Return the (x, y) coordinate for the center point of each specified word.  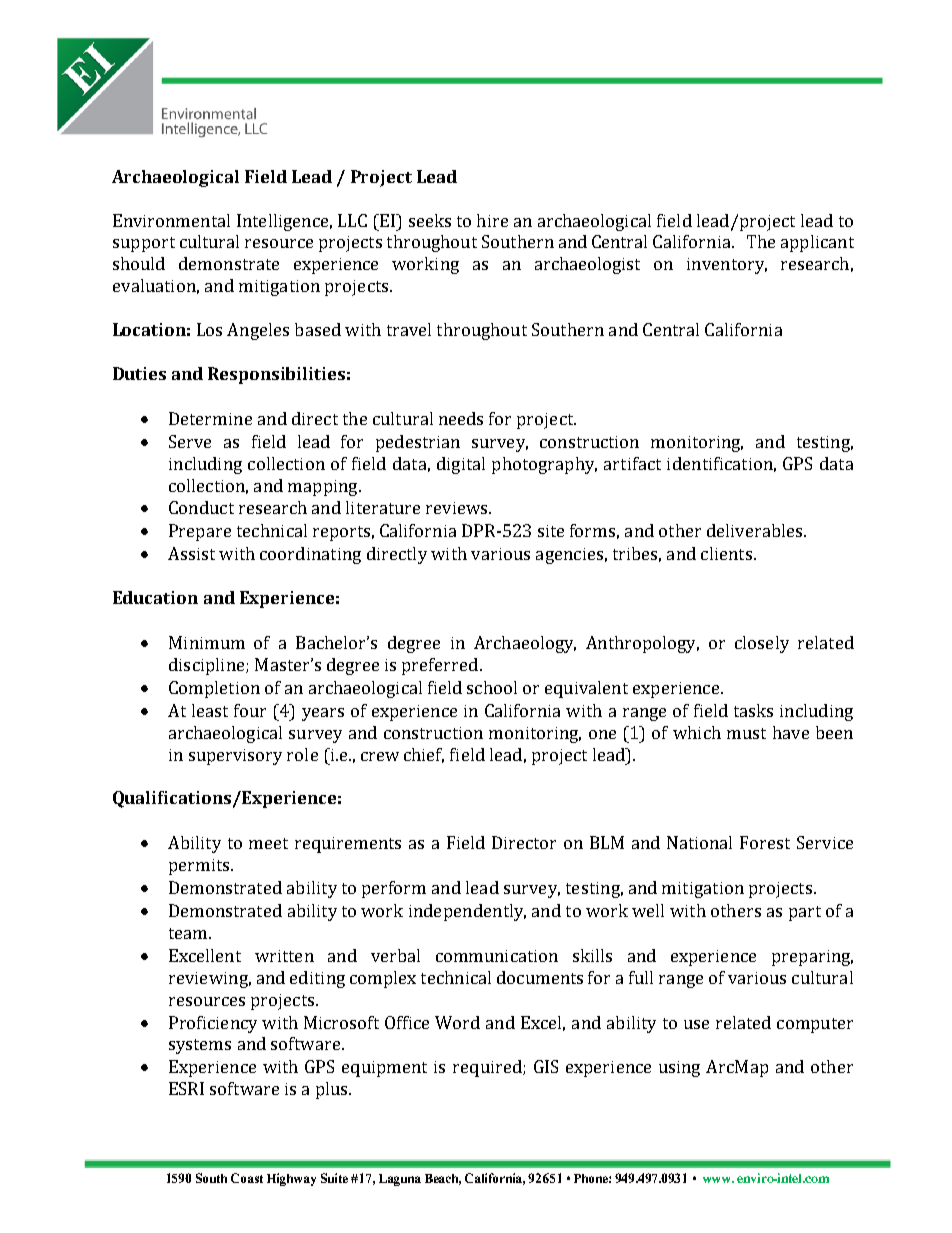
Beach (443, 1179)
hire (492, 220)
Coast (247, 1178)
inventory (727, 266)
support (144, 244)
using (679, 1069)
